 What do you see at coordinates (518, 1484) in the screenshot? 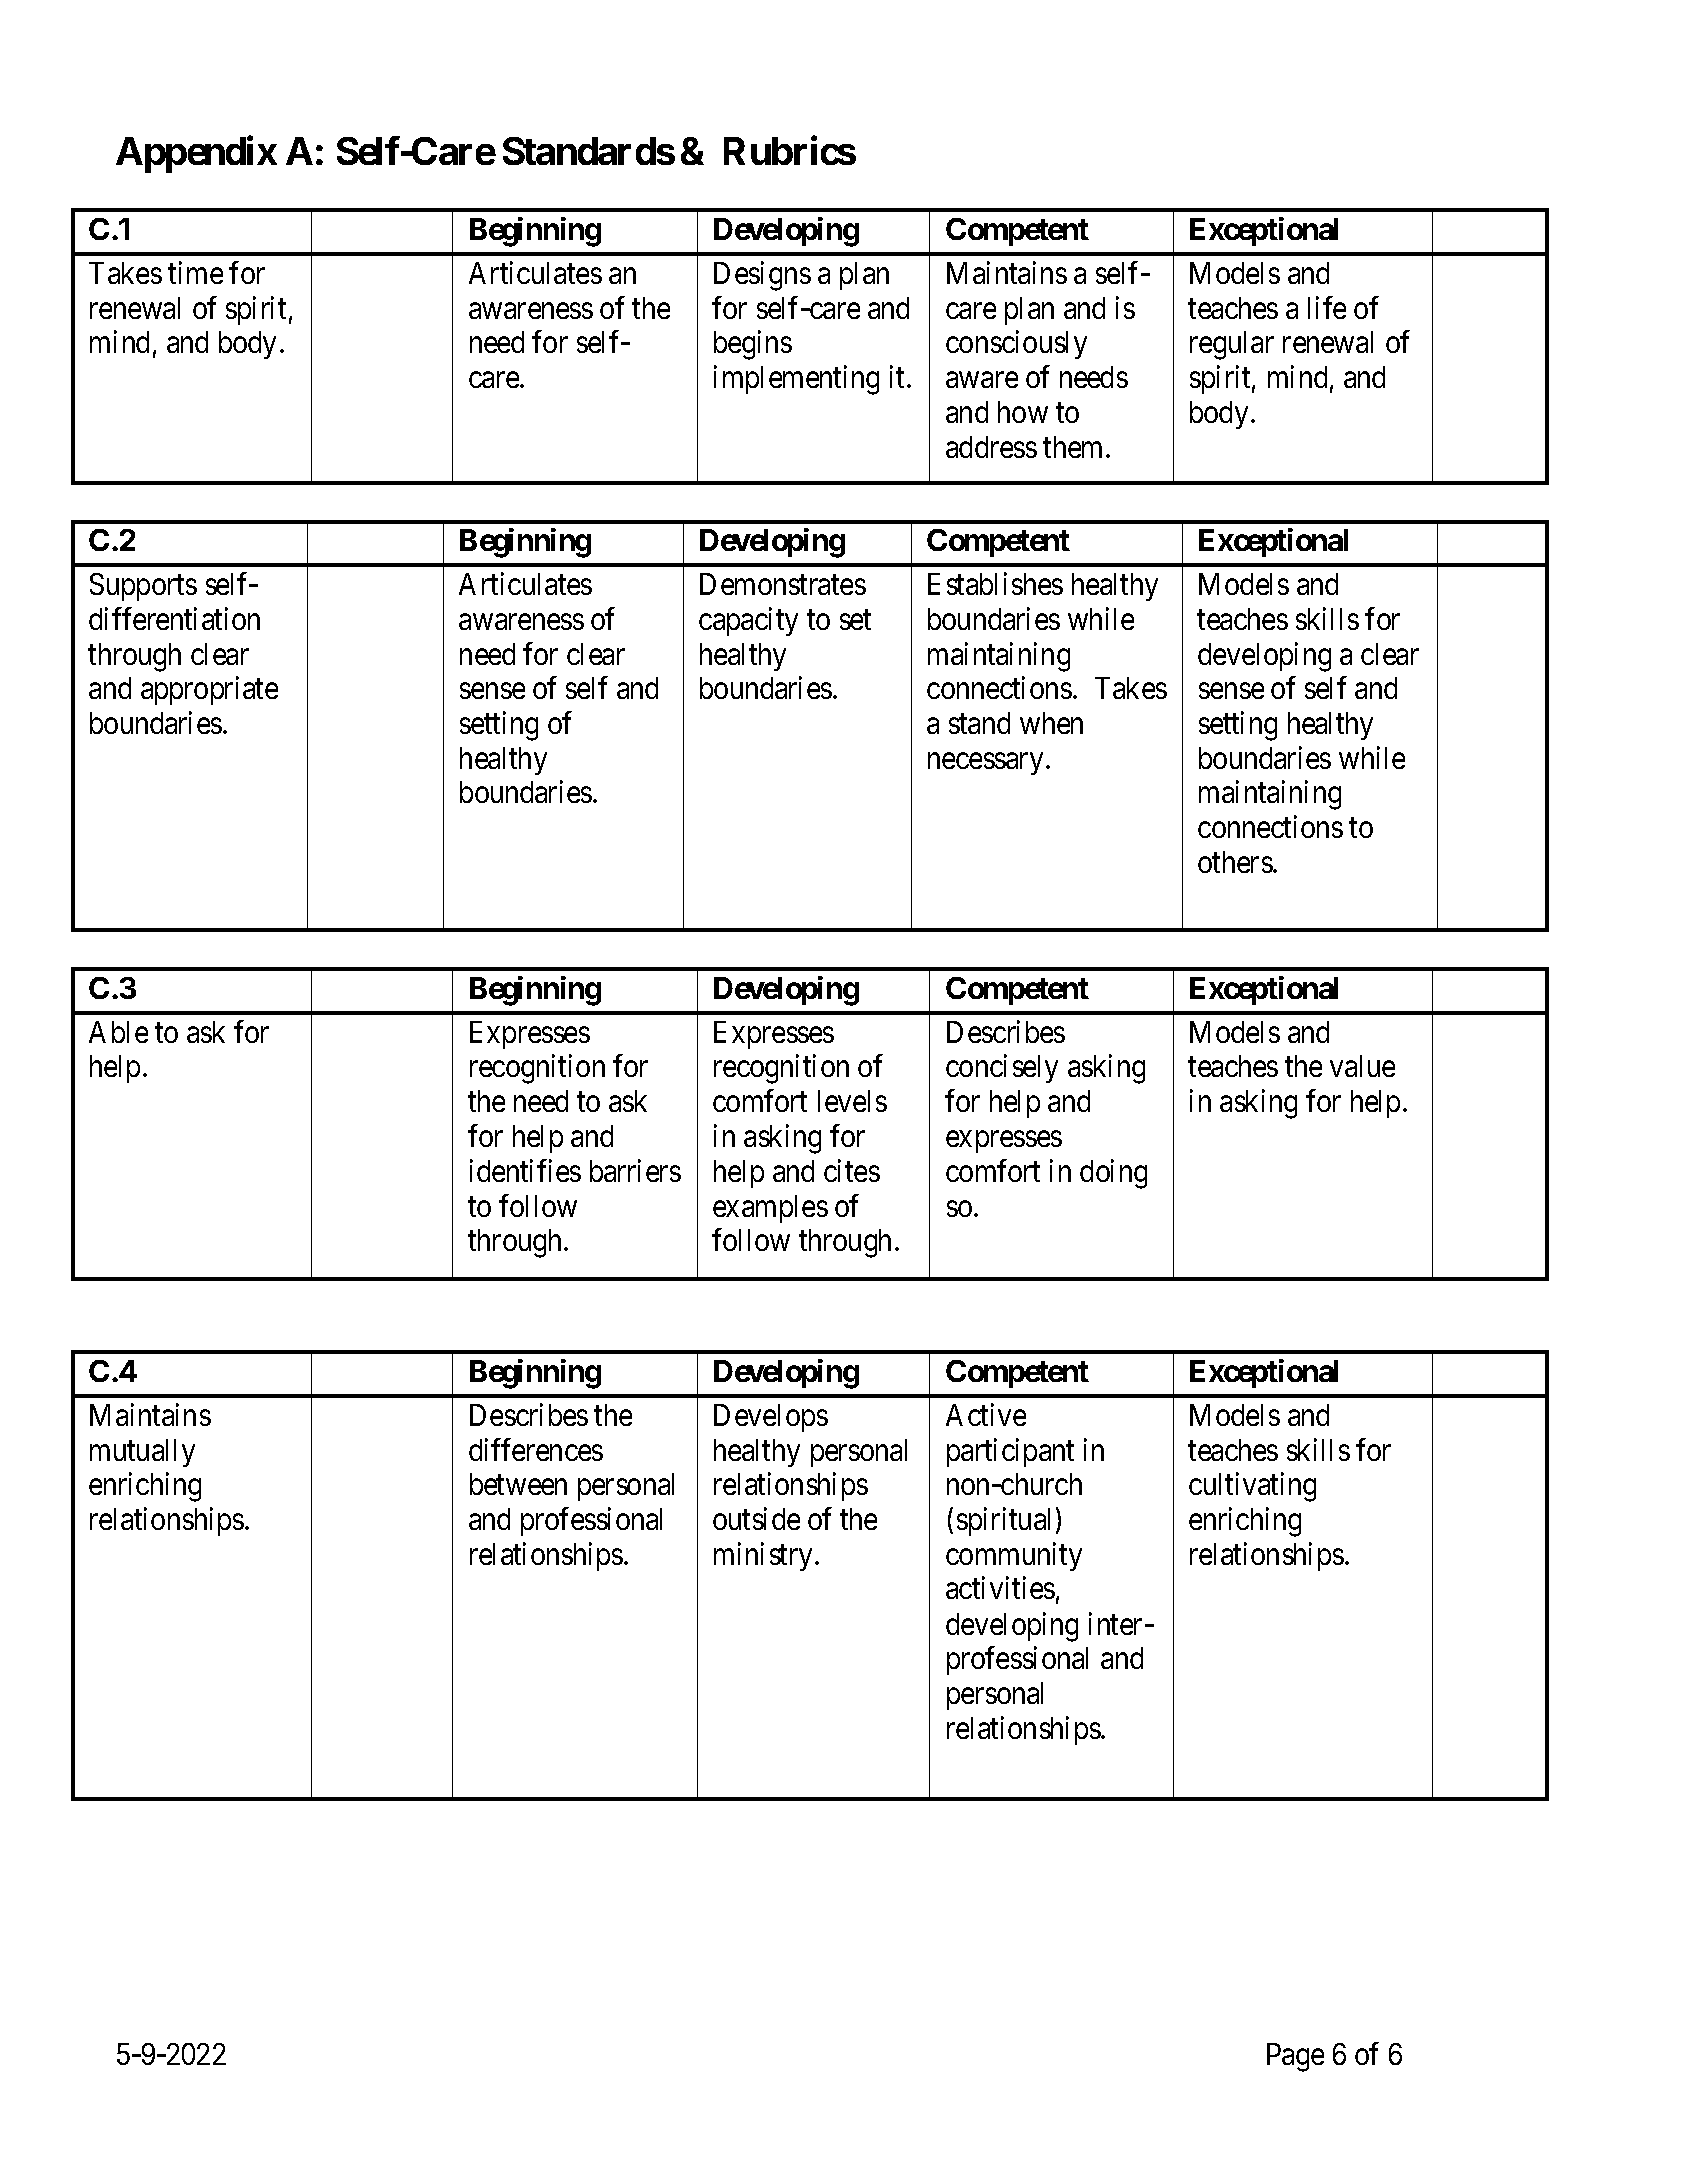
I see `between` at bounding box center [518, 1484].
